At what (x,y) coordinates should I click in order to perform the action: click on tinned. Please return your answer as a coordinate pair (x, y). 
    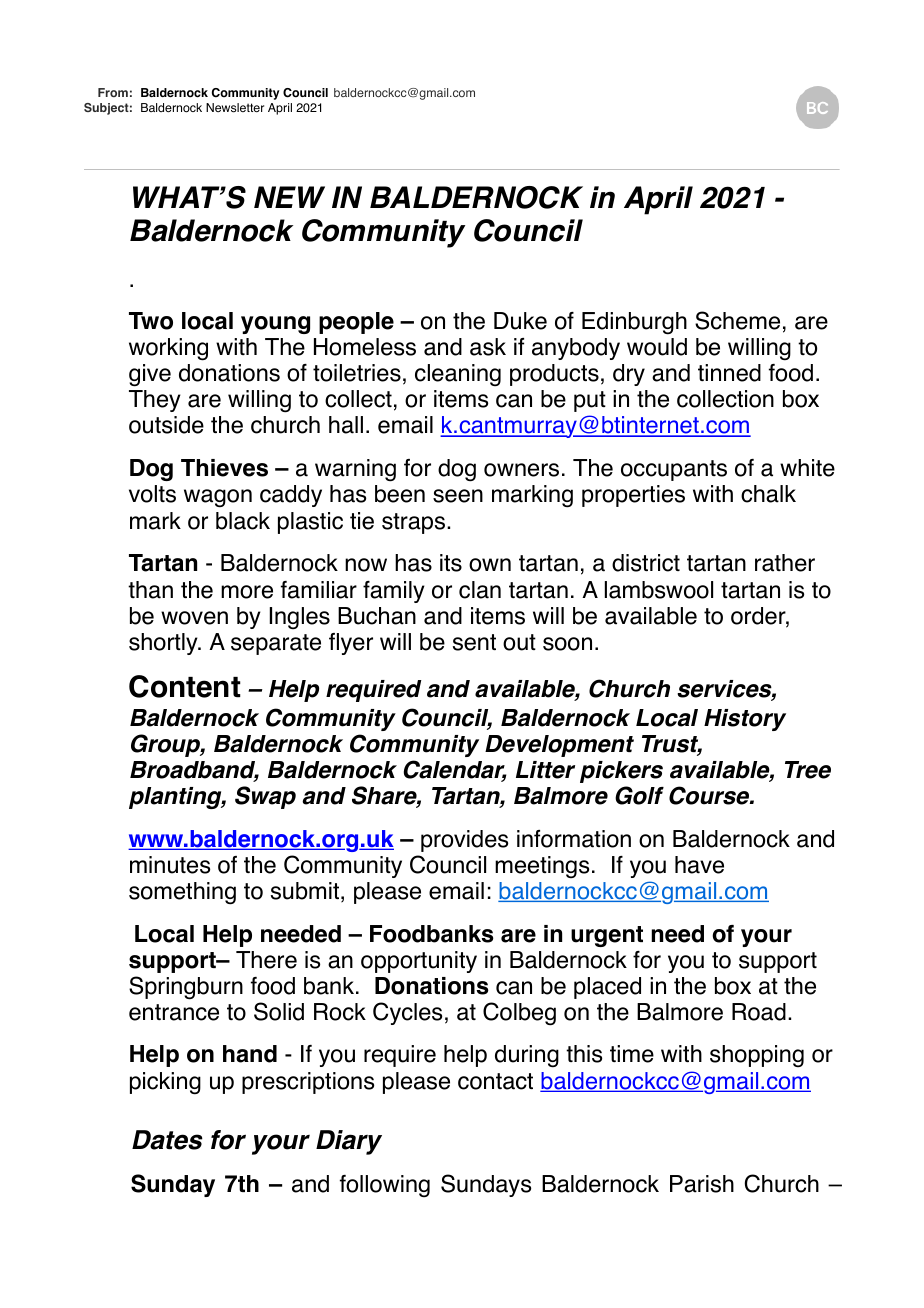
    Looking at the image, I should click on (729, 373).
